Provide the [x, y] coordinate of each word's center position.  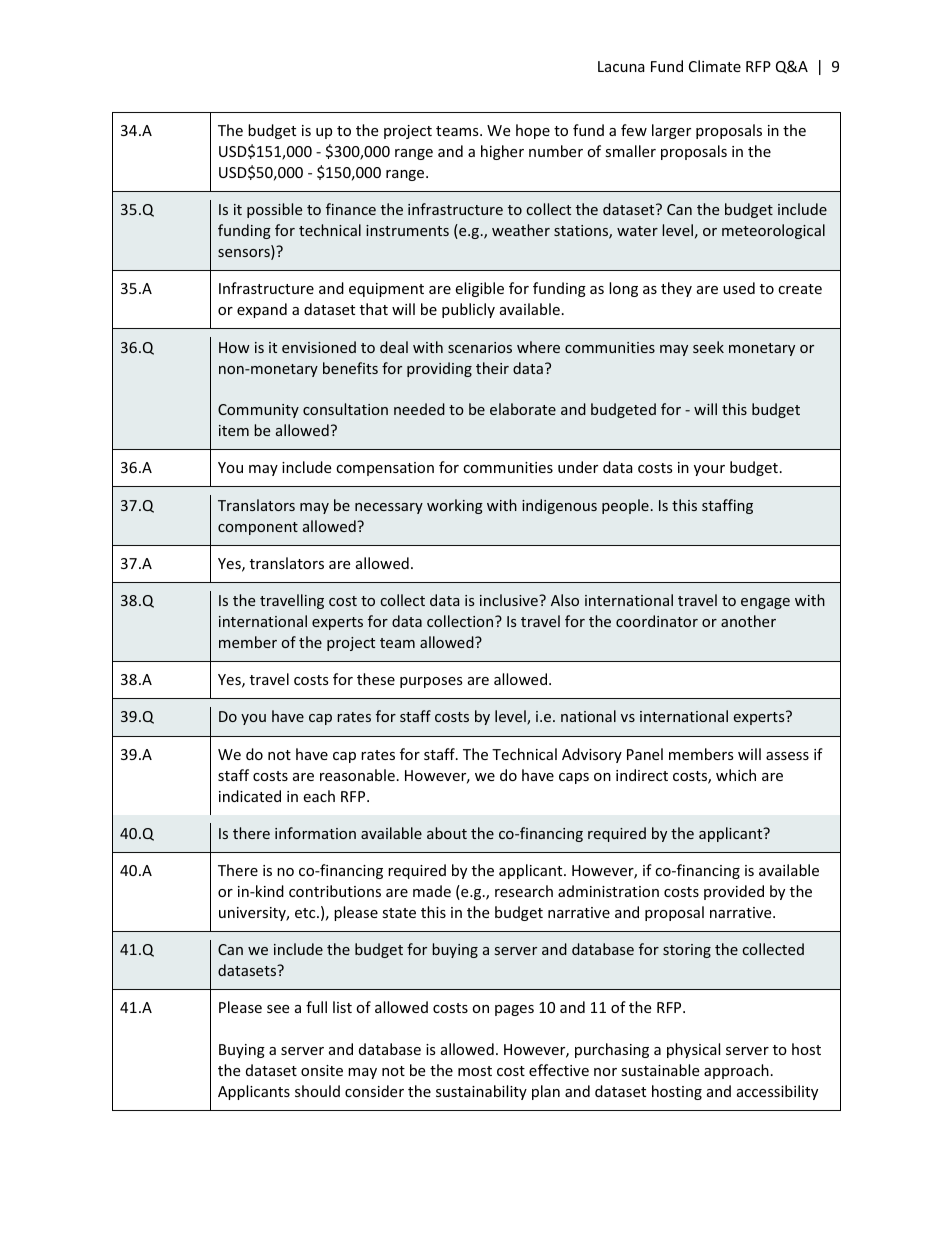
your [709, 470]
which [736, 775]
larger [671, 131]
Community [258, 411]
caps [574, 778]
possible [274, 210]
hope [533, 131]
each [319, 796]
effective [559, 1070]
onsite [322, 1070]
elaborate [523, 409]
